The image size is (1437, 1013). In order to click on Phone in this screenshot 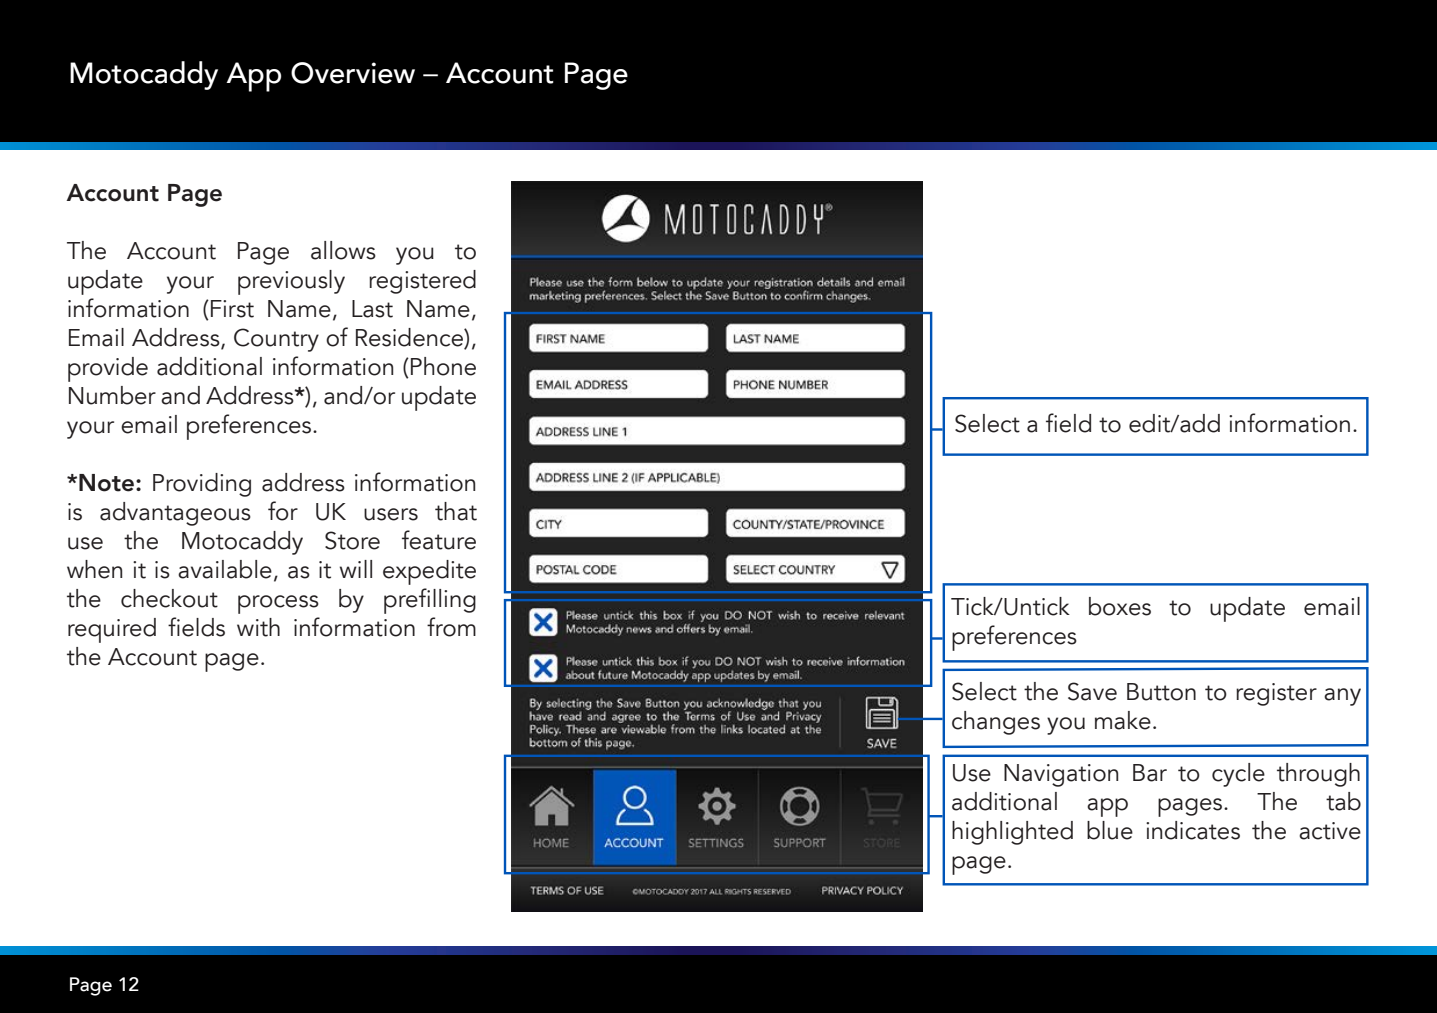, I will do `click(443, 366)`.
